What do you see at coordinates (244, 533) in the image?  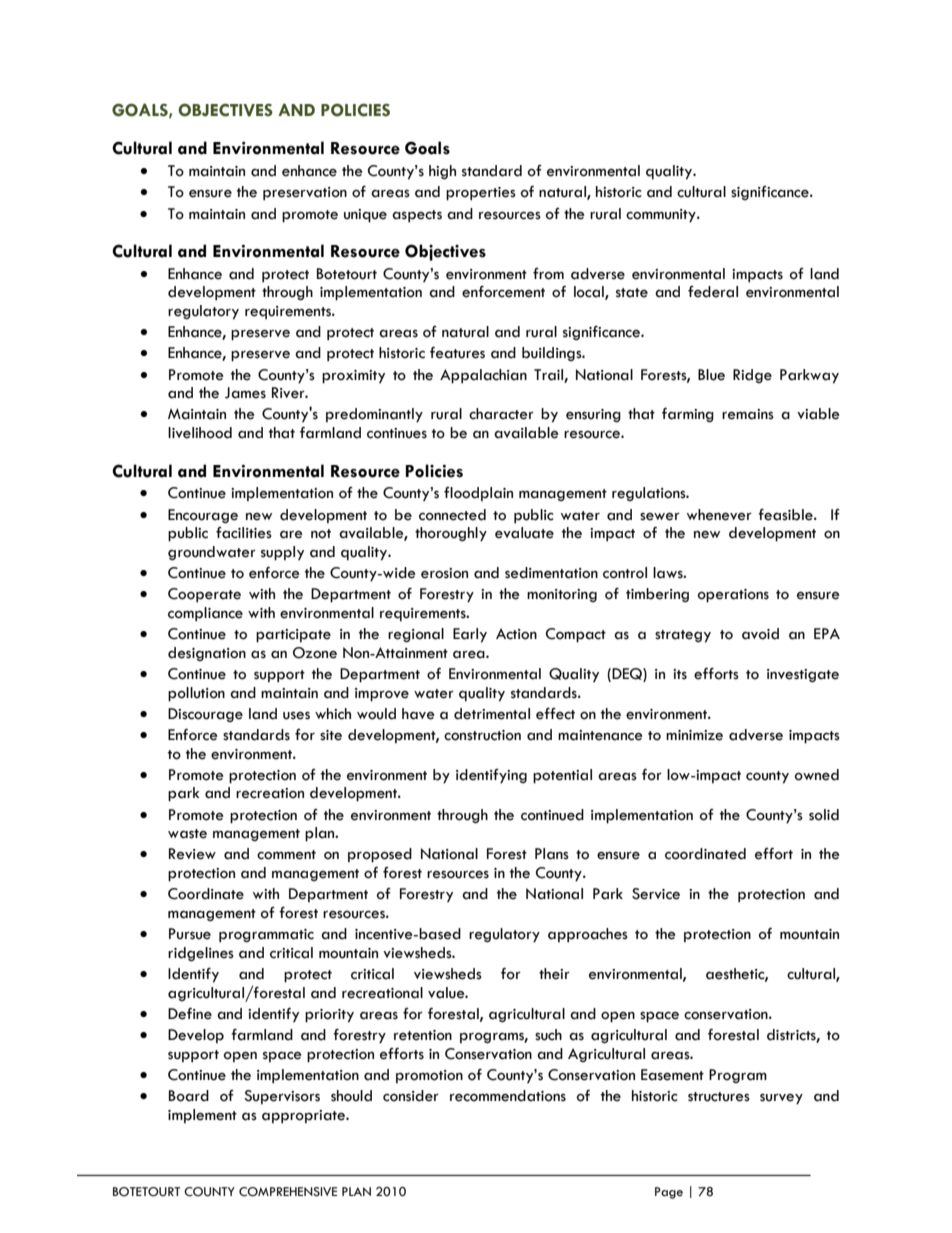 I see `facilities` at bounding box center [244, 533].
